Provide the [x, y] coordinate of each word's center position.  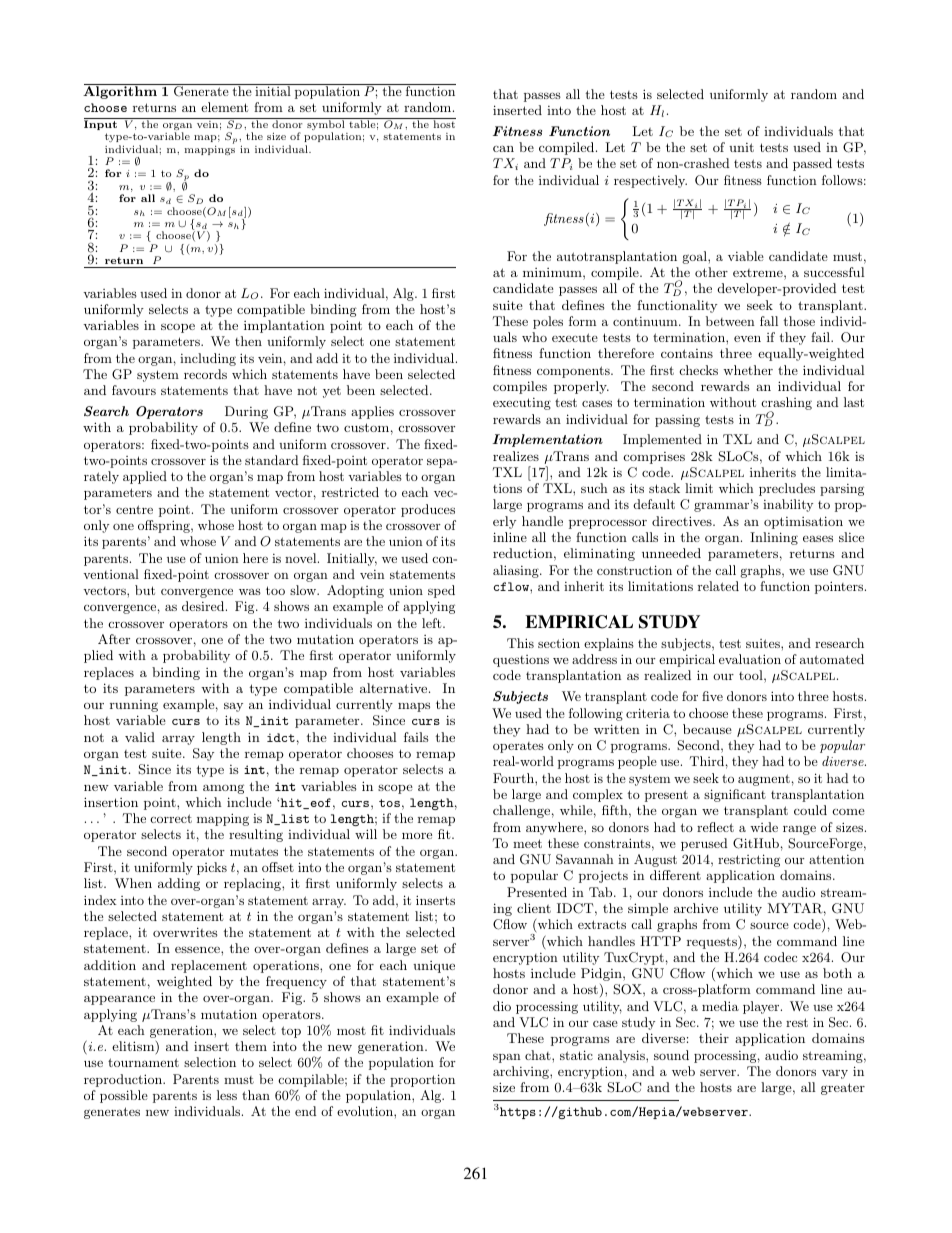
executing [522, 404]
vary [835, 1074]
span [507, 1058]
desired [204, 606]
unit [741, 147]
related [718, 586]
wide [764, 827]
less [227, 1095]
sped [441, 591]
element [224, 107]
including [208, 359]
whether [748, 370]
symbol [326, 125]
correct [171, 818]
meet [527, 843]
